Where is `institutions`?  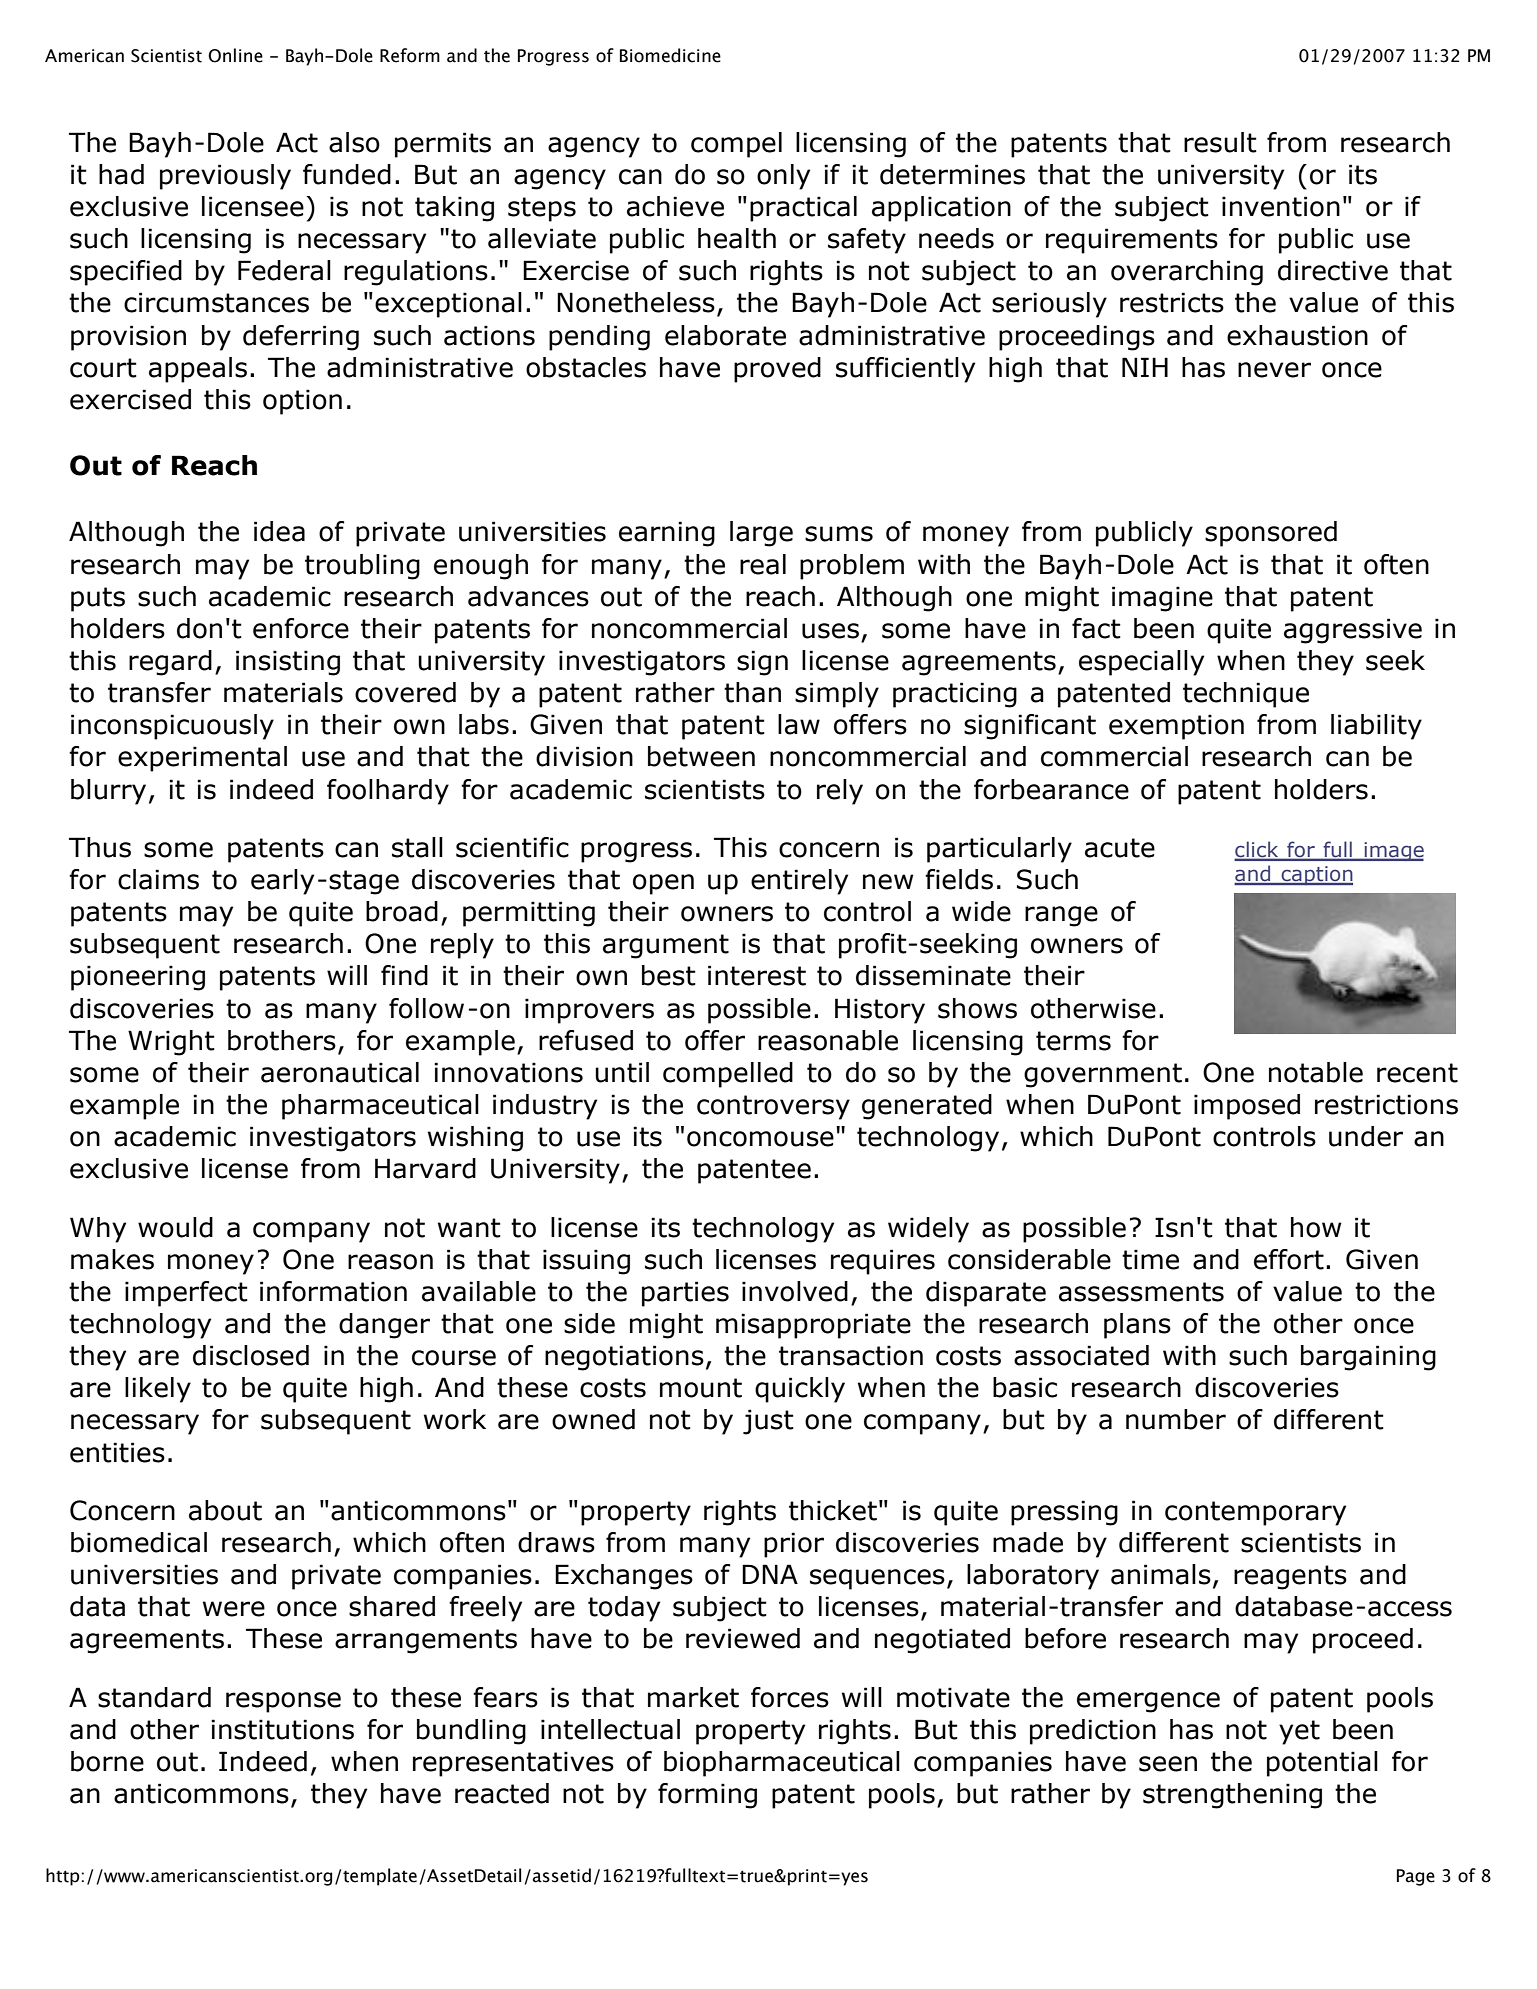 institutions is located at coordinates (282, 1729).
